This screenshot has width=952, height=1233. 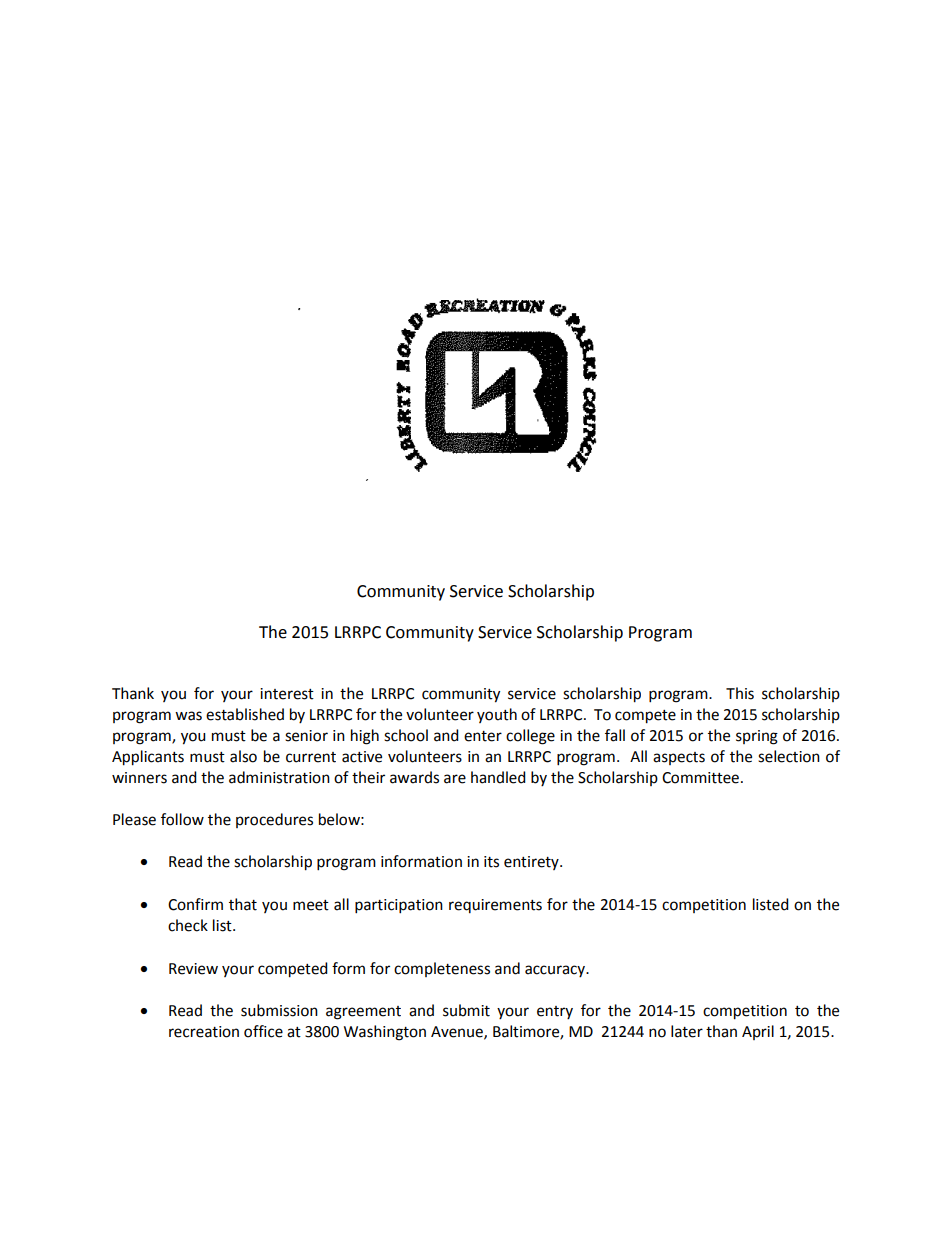 I want to click on its, so click(x=491, y=862).
